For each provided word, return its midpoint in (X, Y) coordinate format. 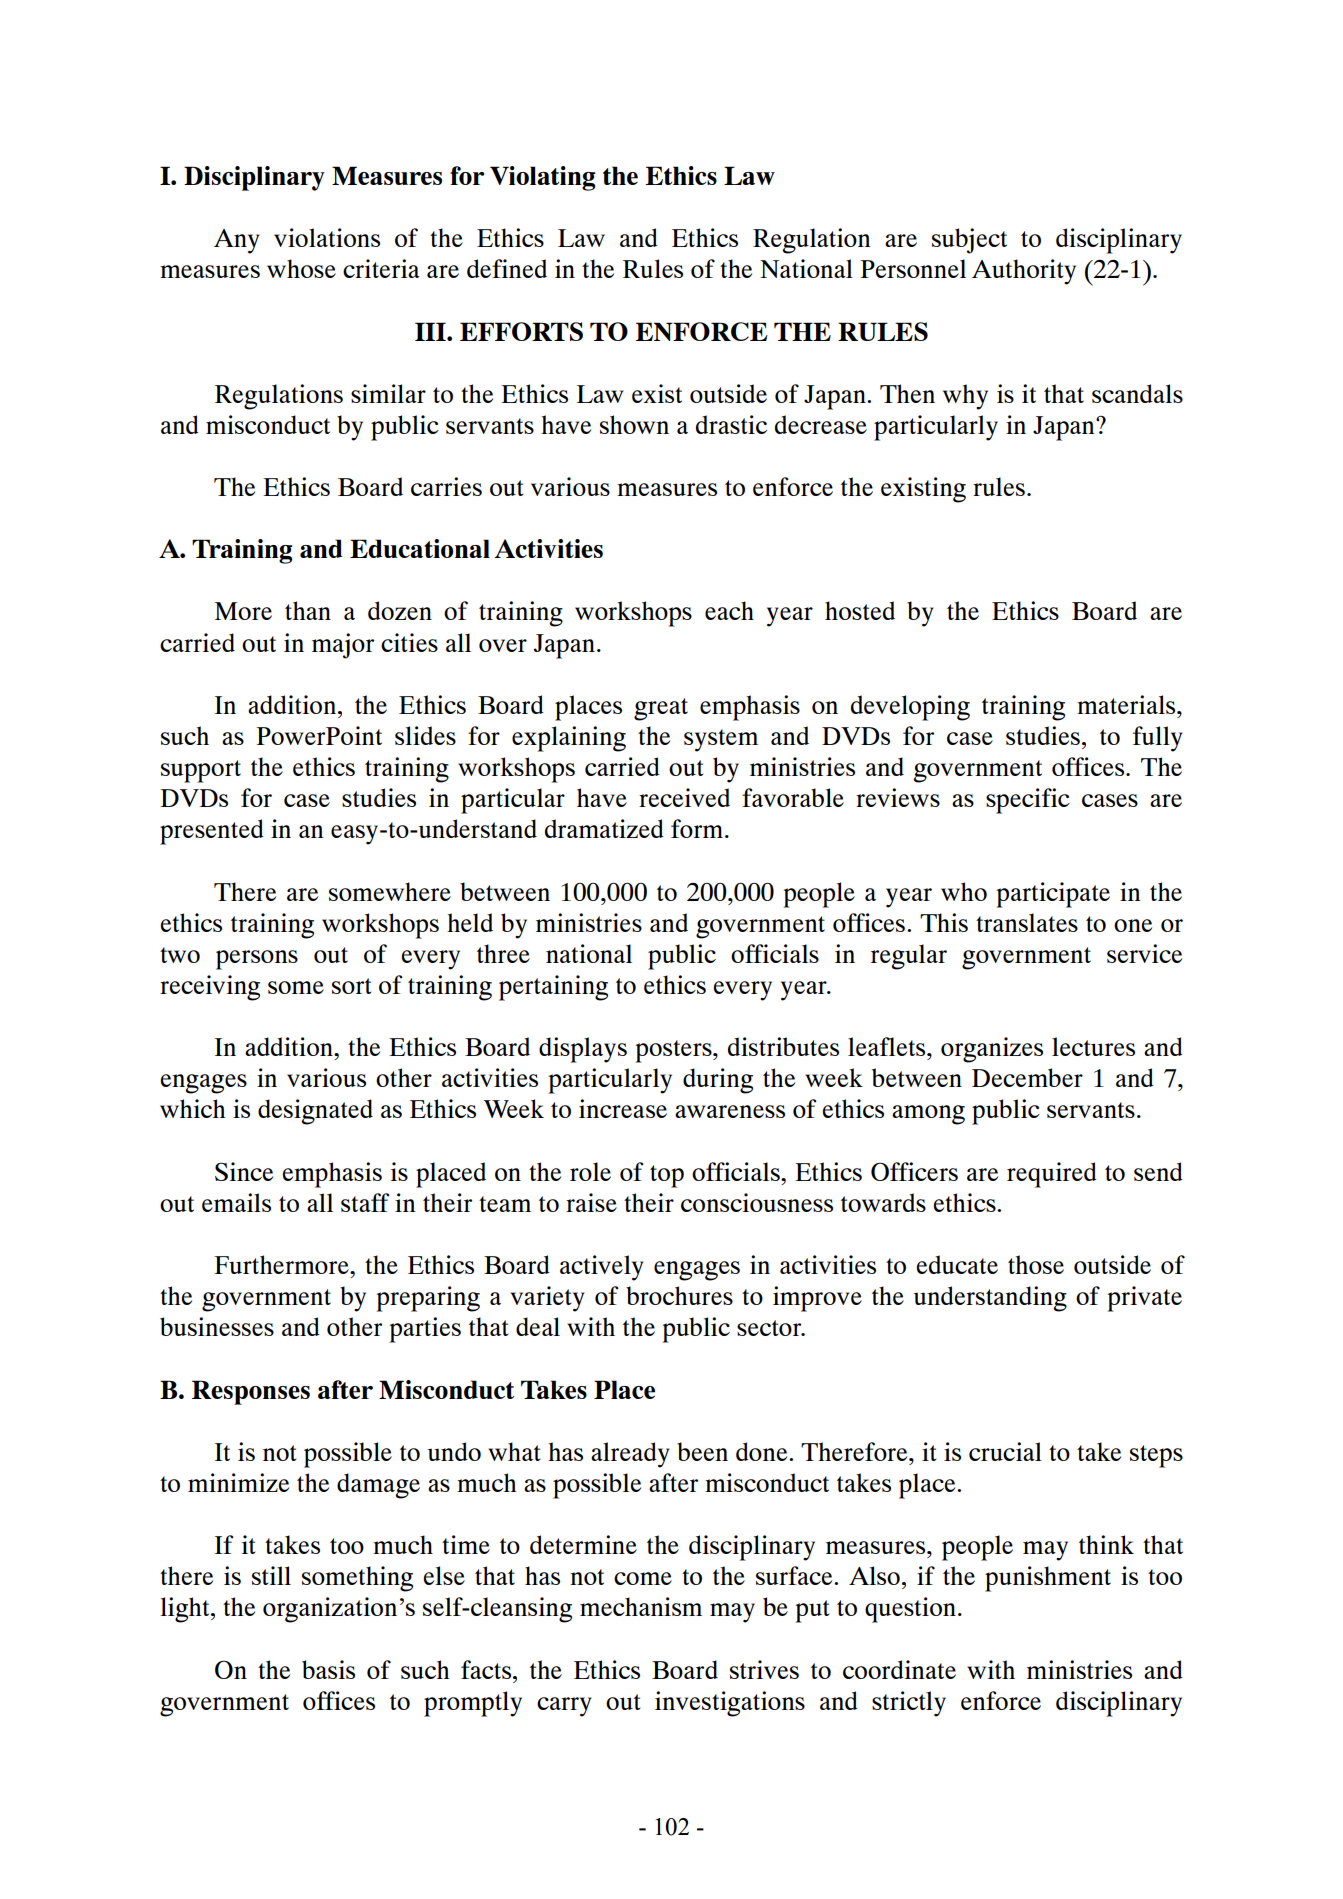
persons (257, 960)
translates (1027, 922)
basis (328, 1669)
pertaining (553, 988)
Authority (1024, 272)
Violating (543, 178)
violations (327, 237)
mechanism (641, 1606)
